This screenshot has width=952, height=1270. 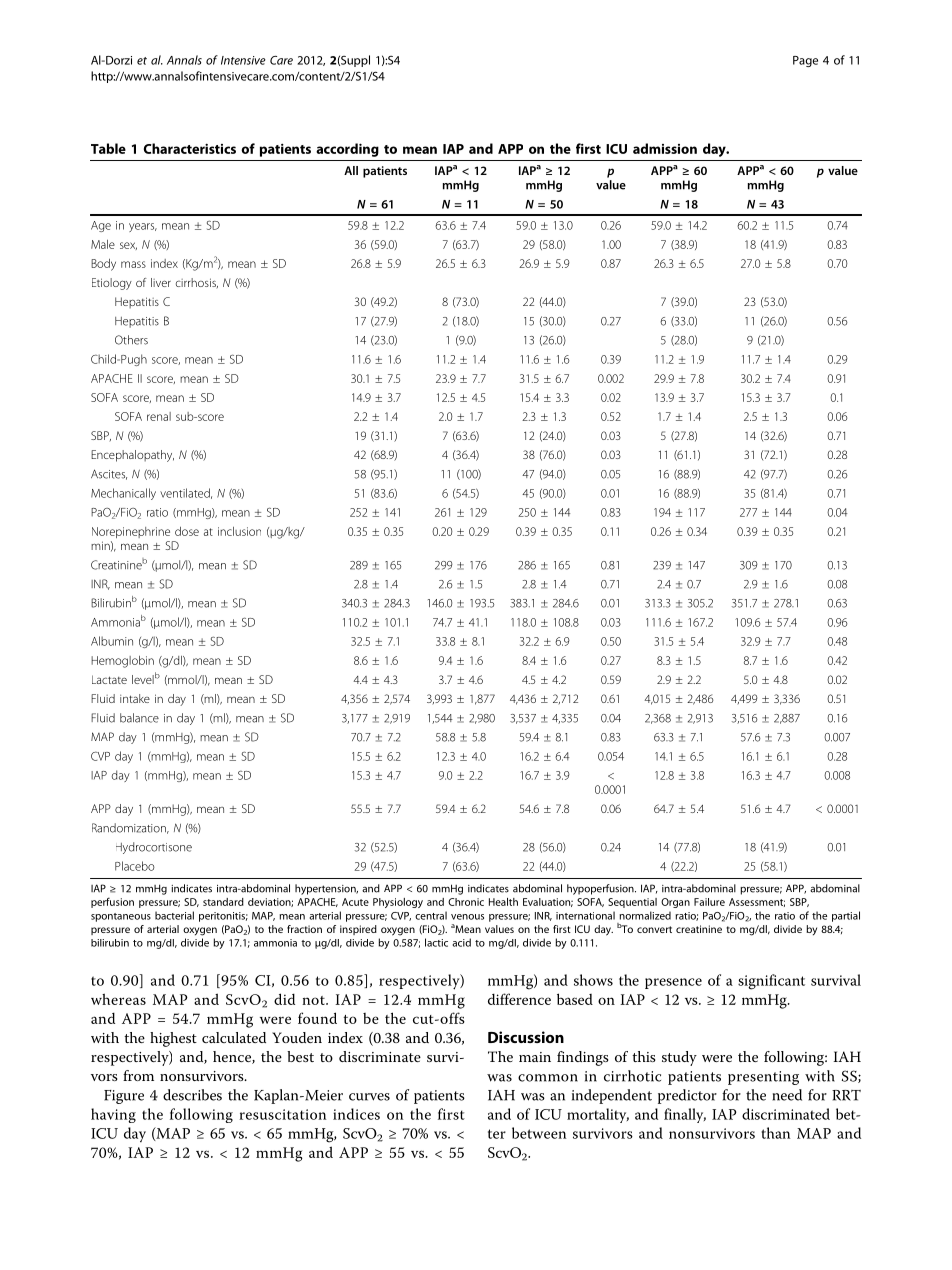 What do you see at coordinates (239, 531) in the screenshot?
I see `inclusion` at bounding box center [239, 531].
